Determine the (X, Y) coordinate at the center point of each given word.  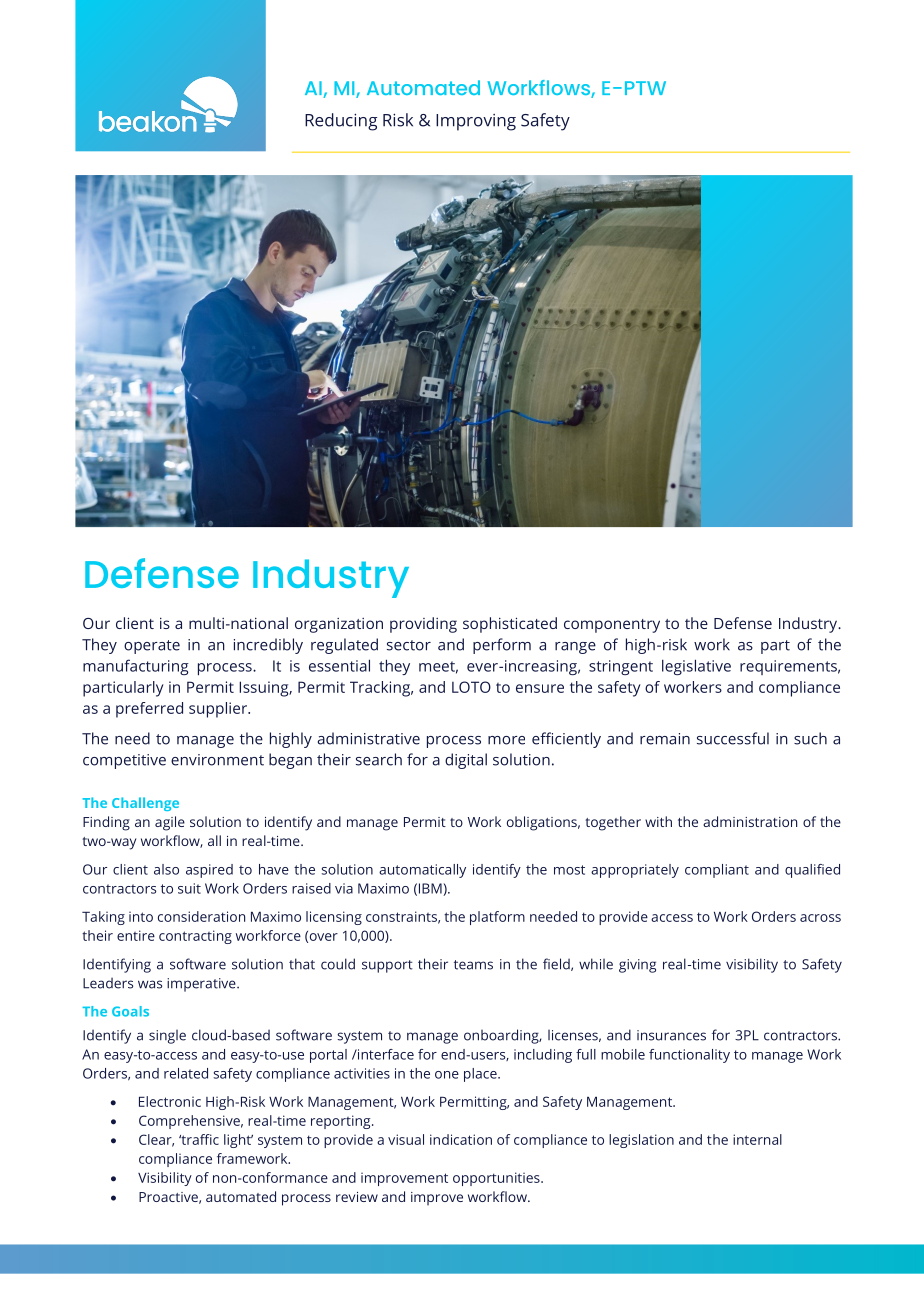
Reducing (341, 122)
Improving (476, 122)
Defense (743, 623)
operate (152, 647)
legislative (696, 667)
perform (502, 646)
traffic (199, 1139)
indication (461, 1139)
